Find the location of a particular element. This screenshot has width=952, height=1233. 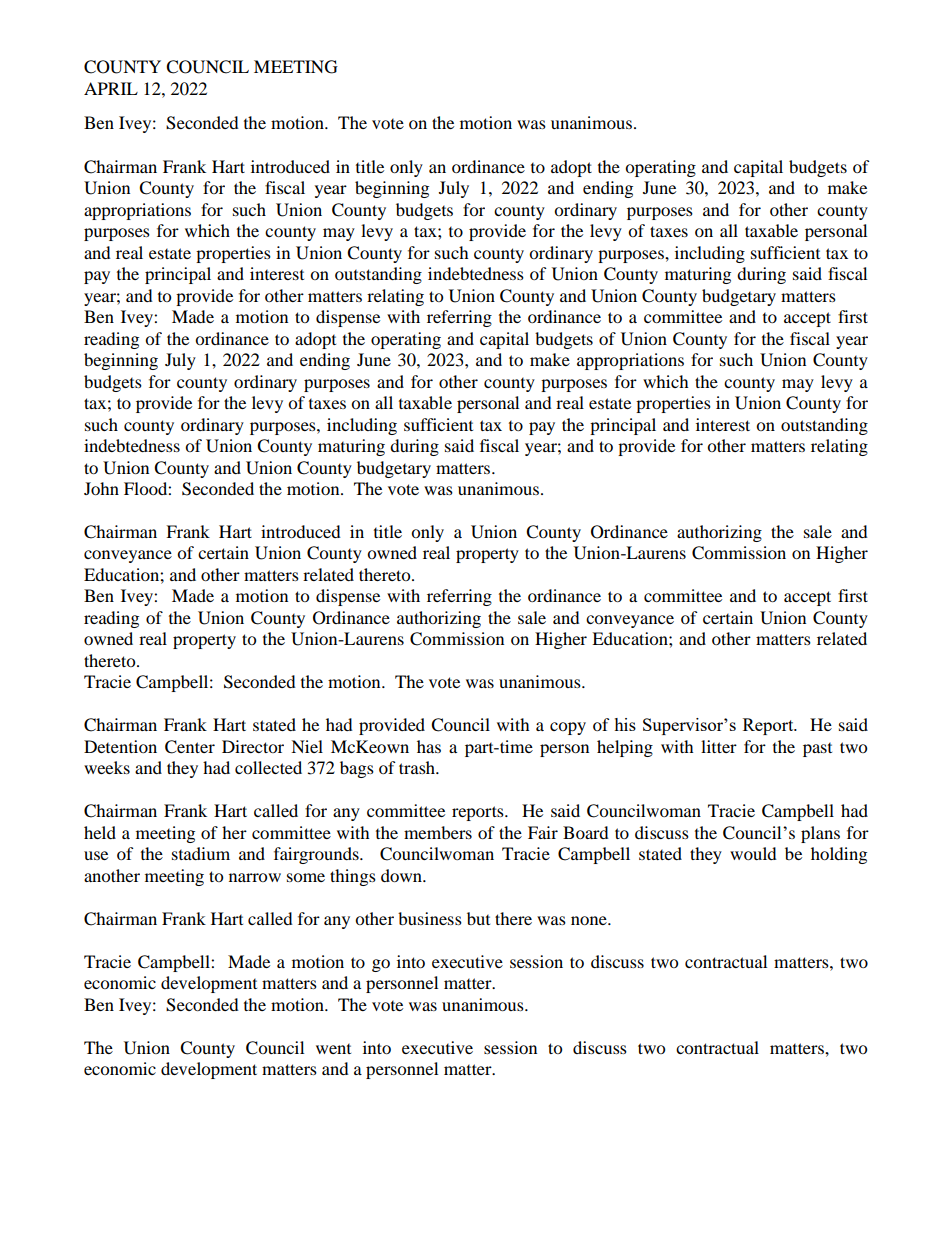

went is located at coordinates (333, 1049).
